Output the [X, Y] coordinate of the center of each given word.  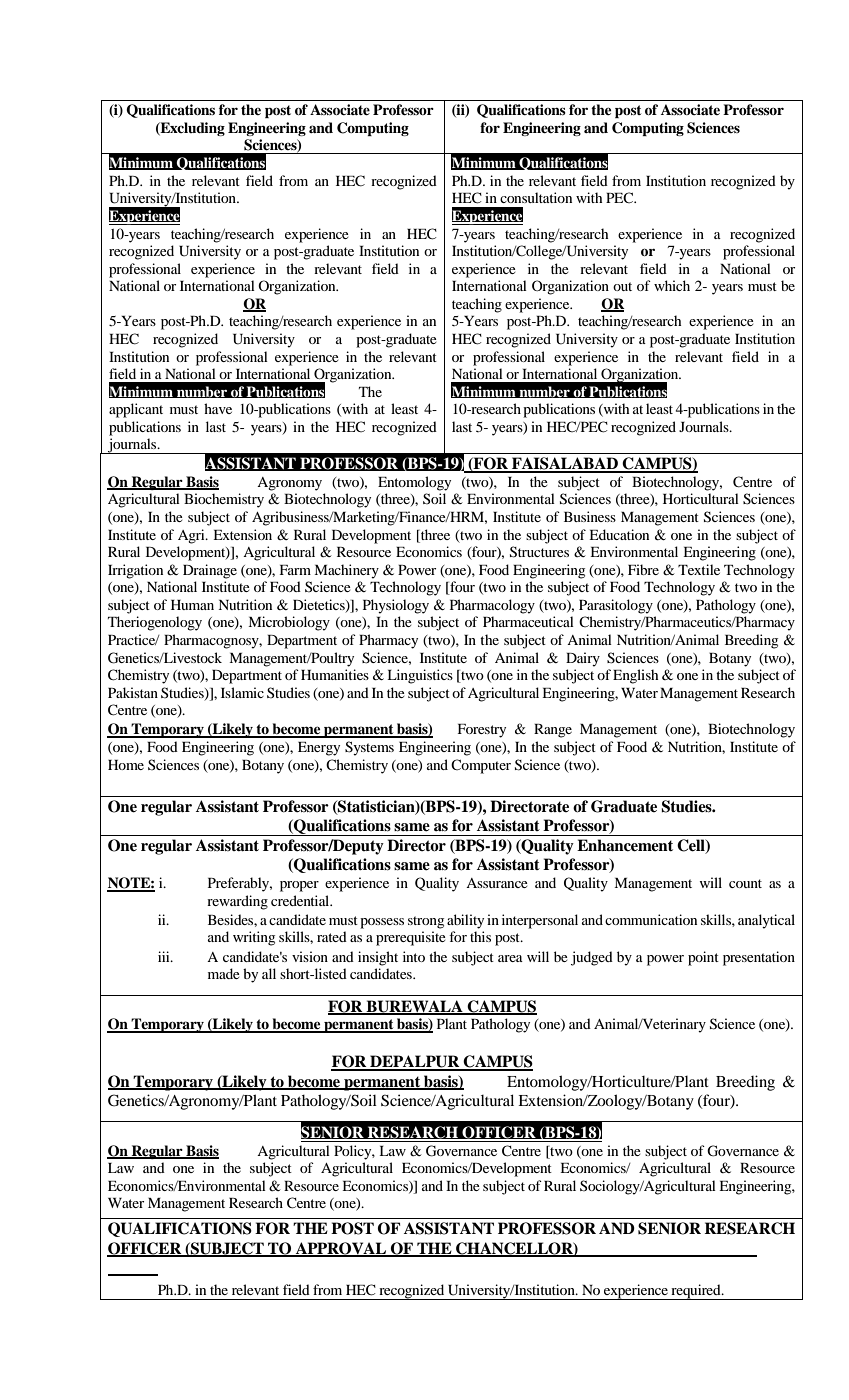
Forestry [482, 731]
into [414, 956]
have [218, 408]
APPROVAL [341, 1249]
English [635, 676]
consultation [536, 197]
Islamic [242, 692]
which [672, 285]
